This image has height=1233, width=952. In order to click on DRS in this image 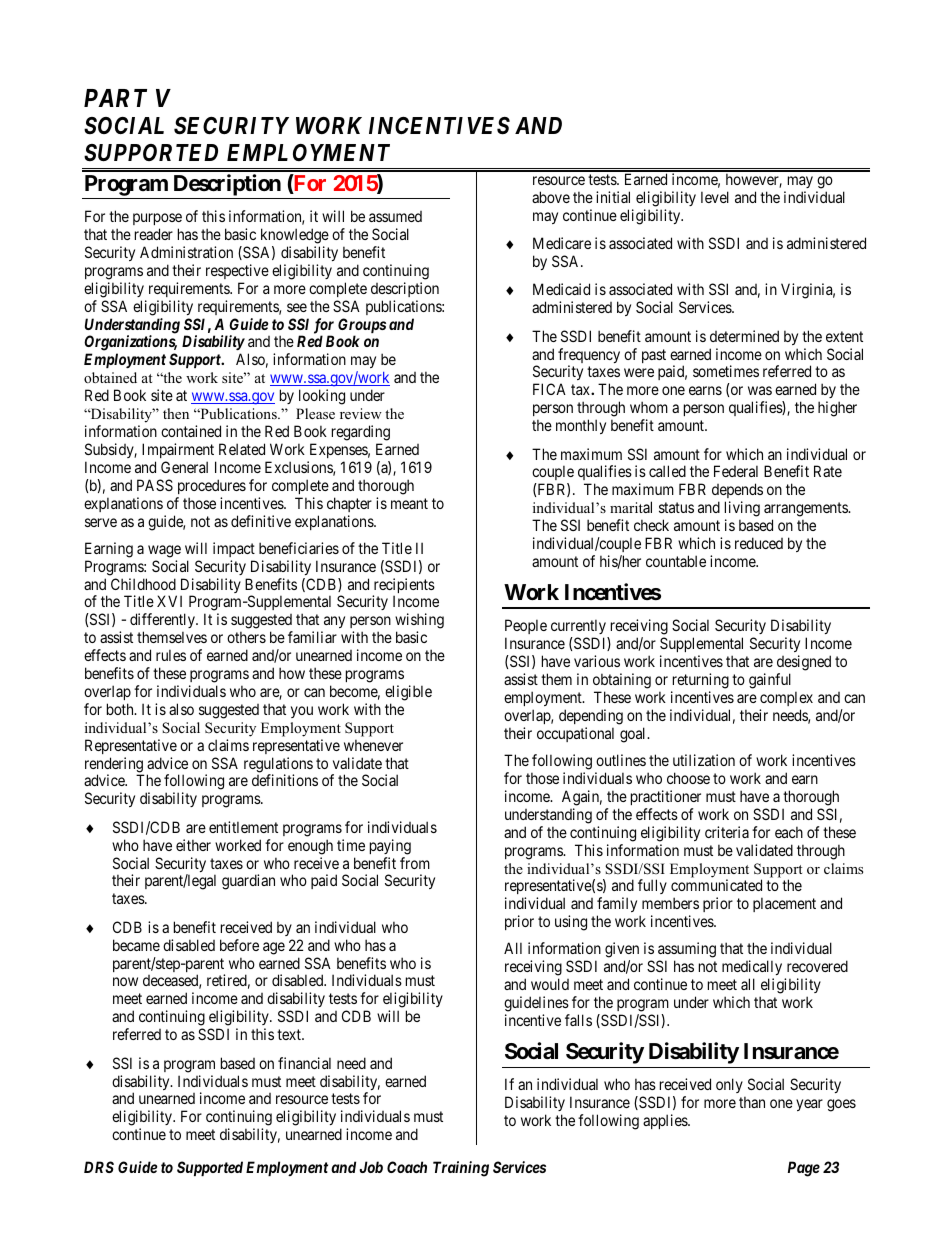, I will do `click(99, 1167)`.
